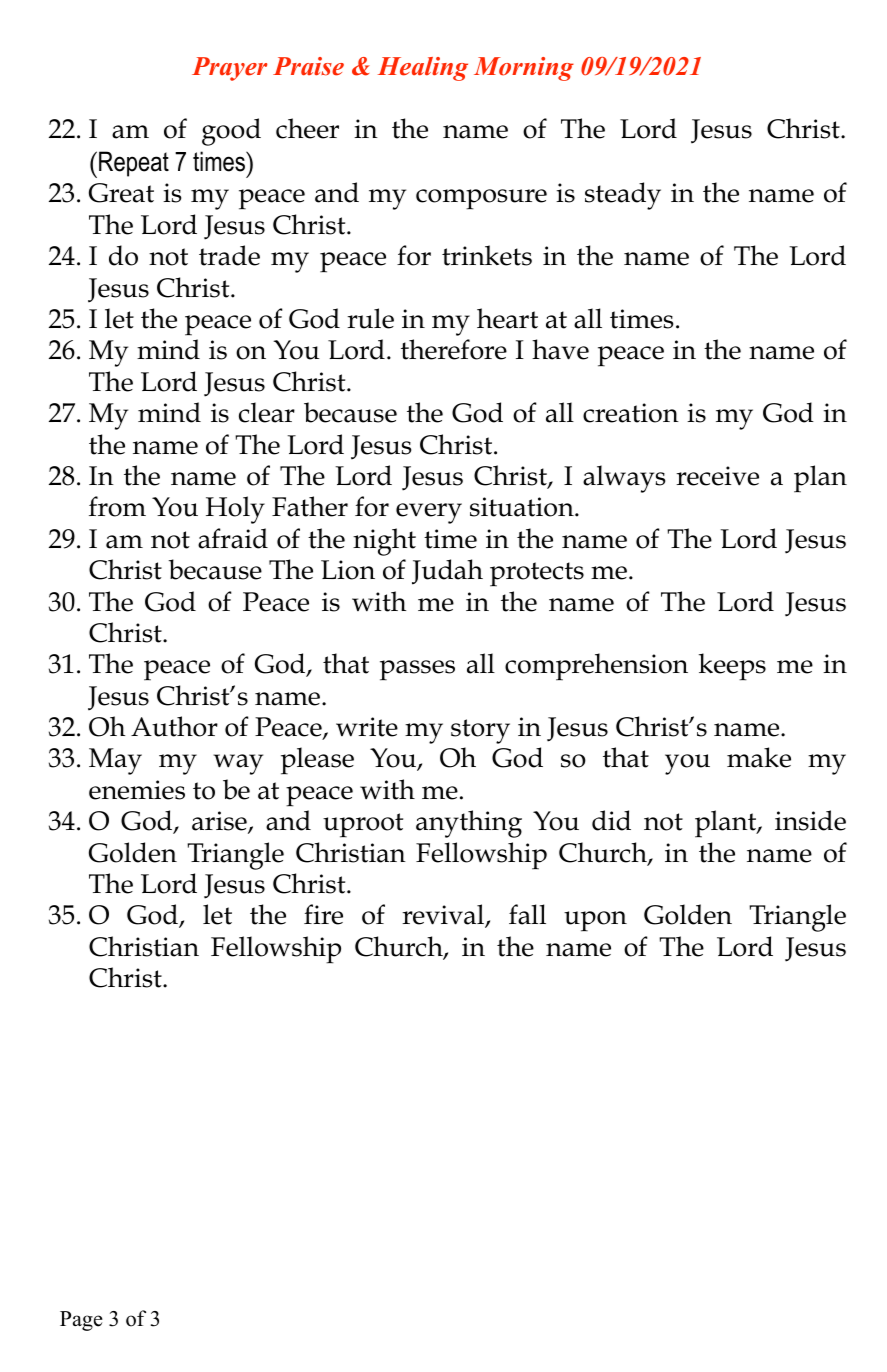  What do you see at coordinates (623, 196) in the document?
I see `steady` at bounding box center [623, 196].
